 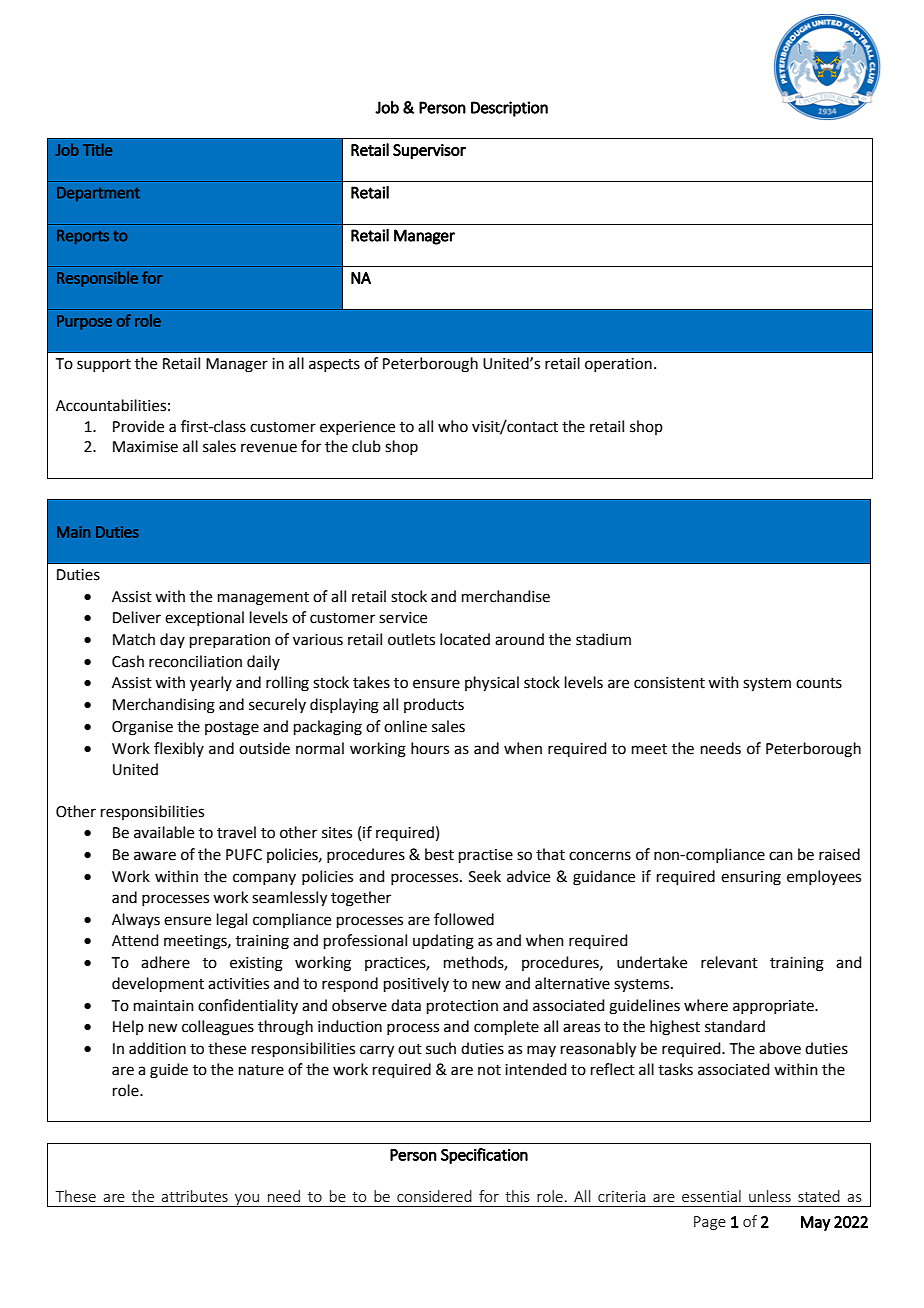 What do you see at coordinates (97, 149) in the screenshot?
I see `Title` at bounding box center [97, 149].
